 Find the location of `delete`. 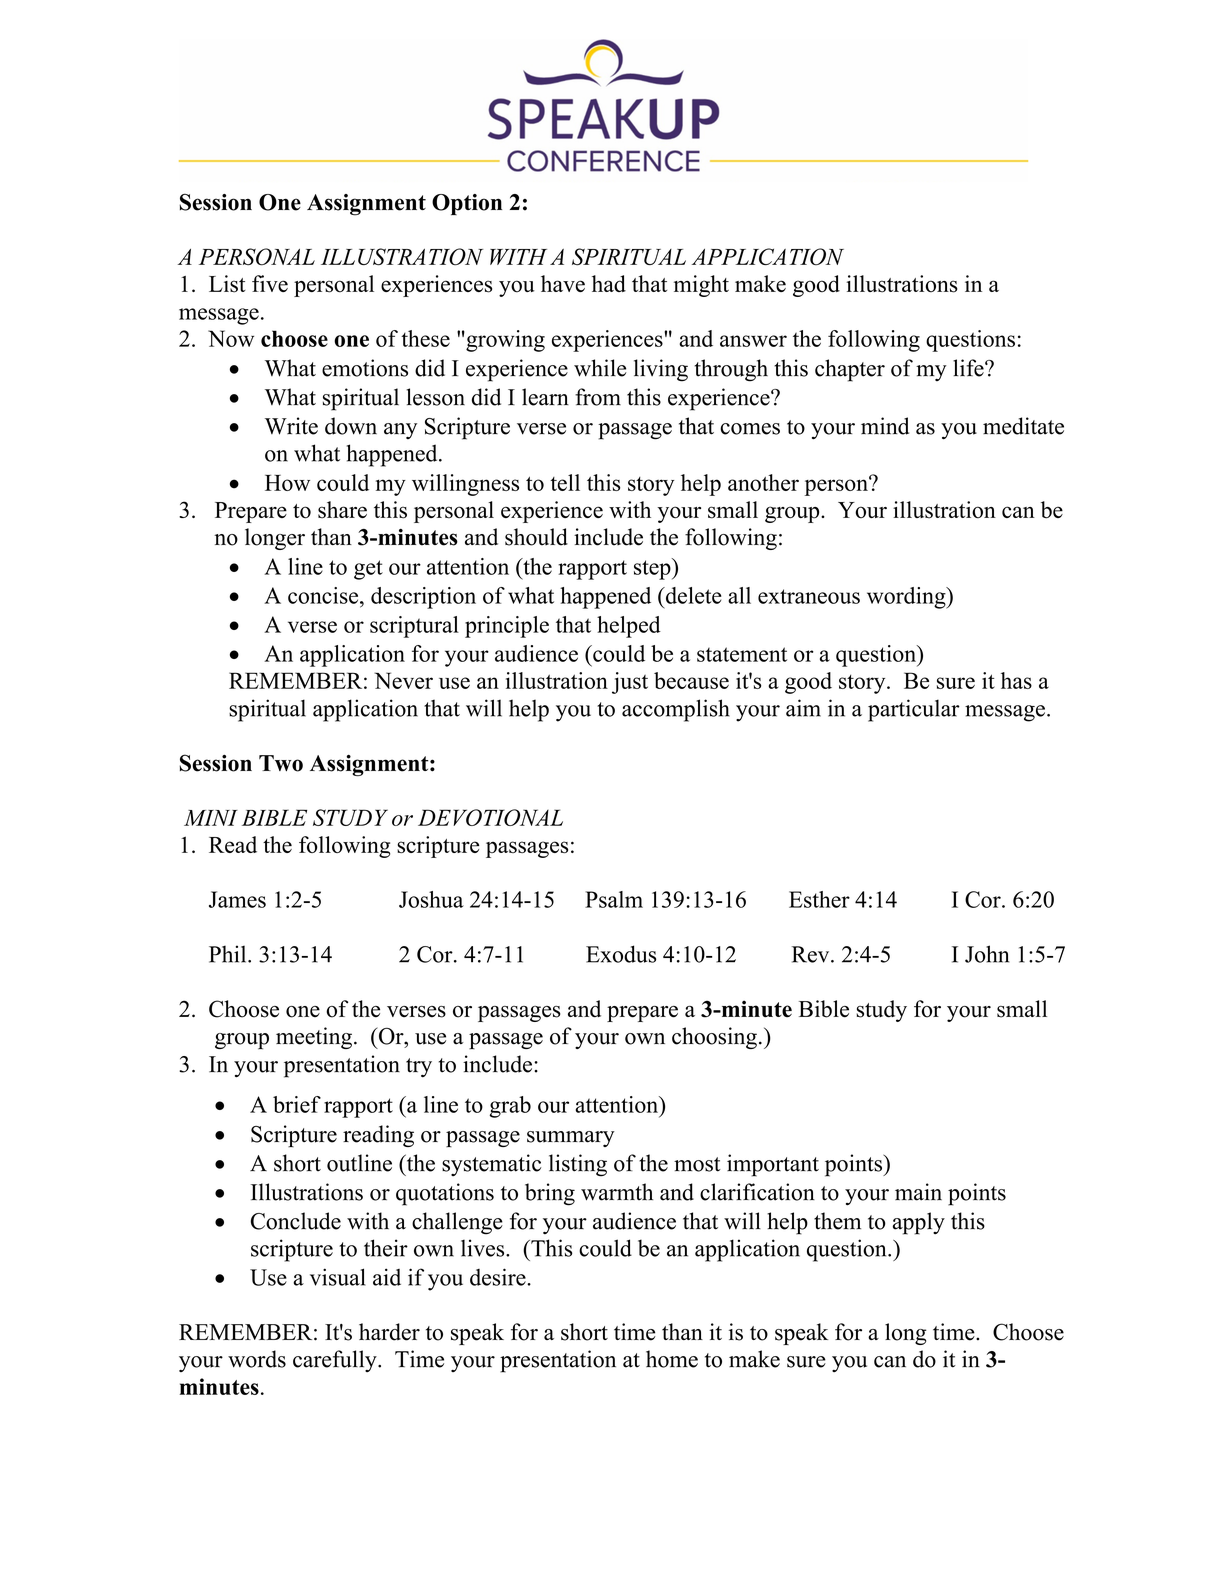

delete is located at coordinates (692, 595).
